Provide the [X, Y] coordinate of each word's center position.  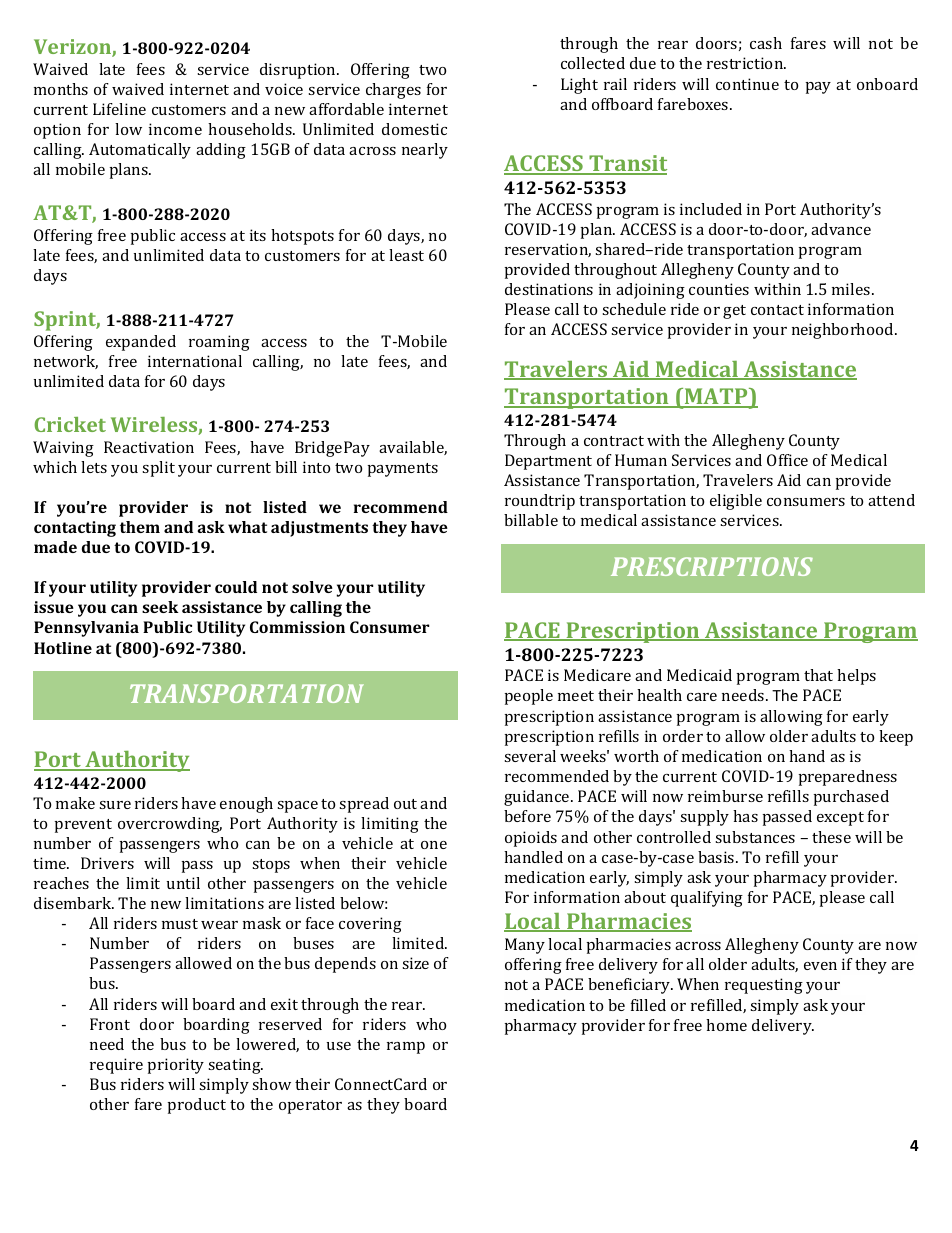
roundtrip [540, 502]
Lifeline [119, 109]
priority [176, 1066]
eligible [736, 502]
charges [393, 91]
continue [747, 84]
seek [160, 607]
